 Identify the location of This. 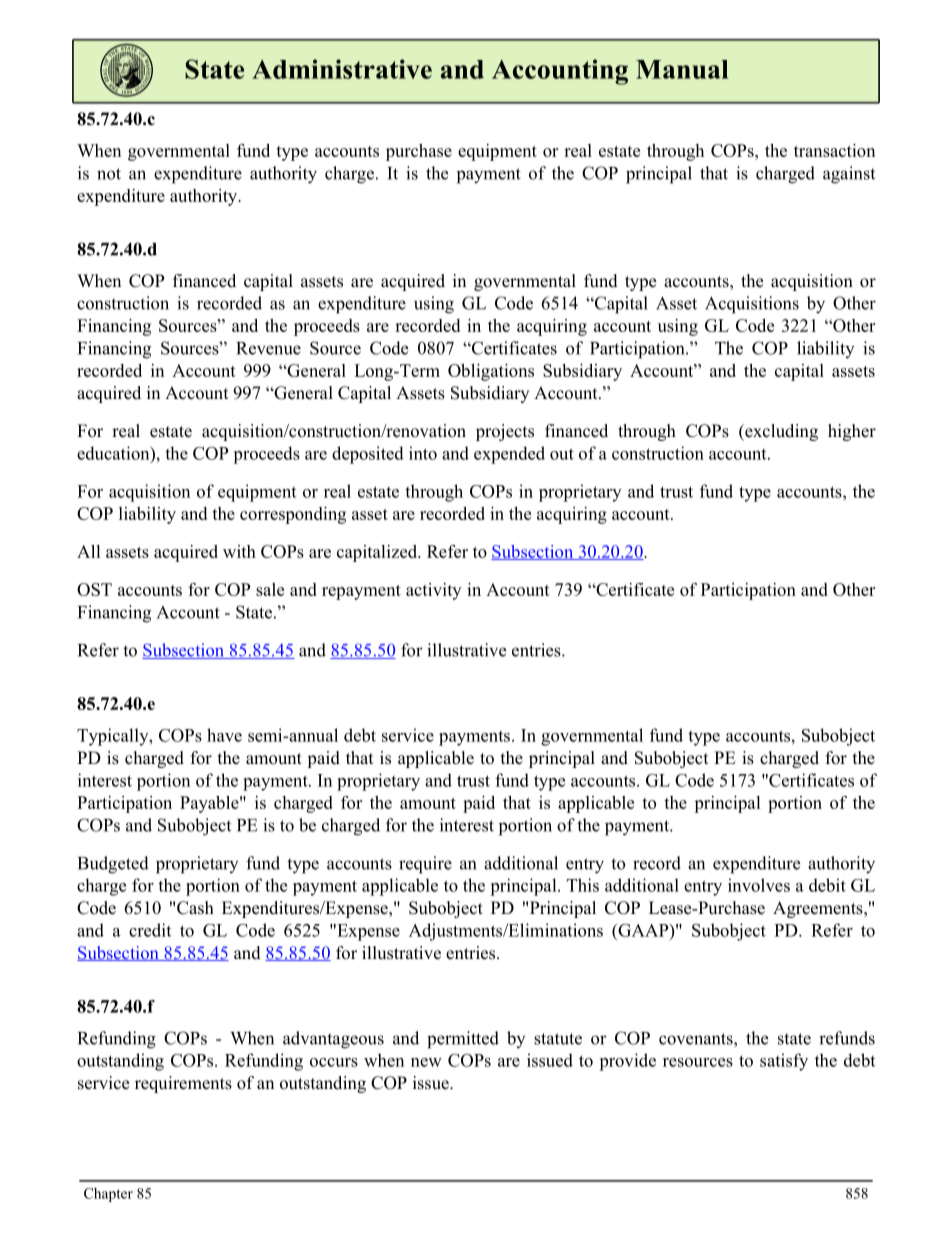
(583, 885).
